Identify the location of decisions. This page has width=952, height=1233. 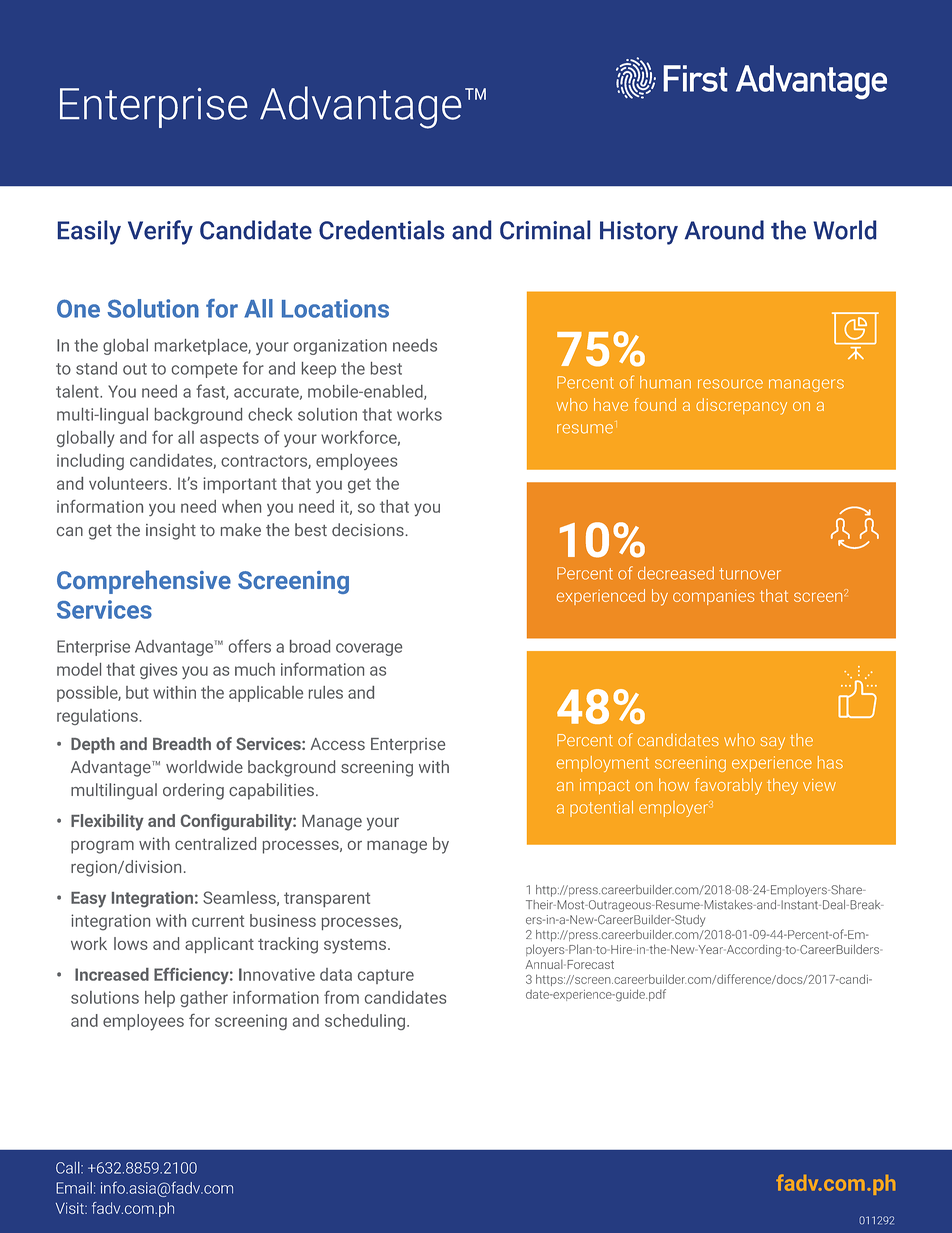
(369, 529).
